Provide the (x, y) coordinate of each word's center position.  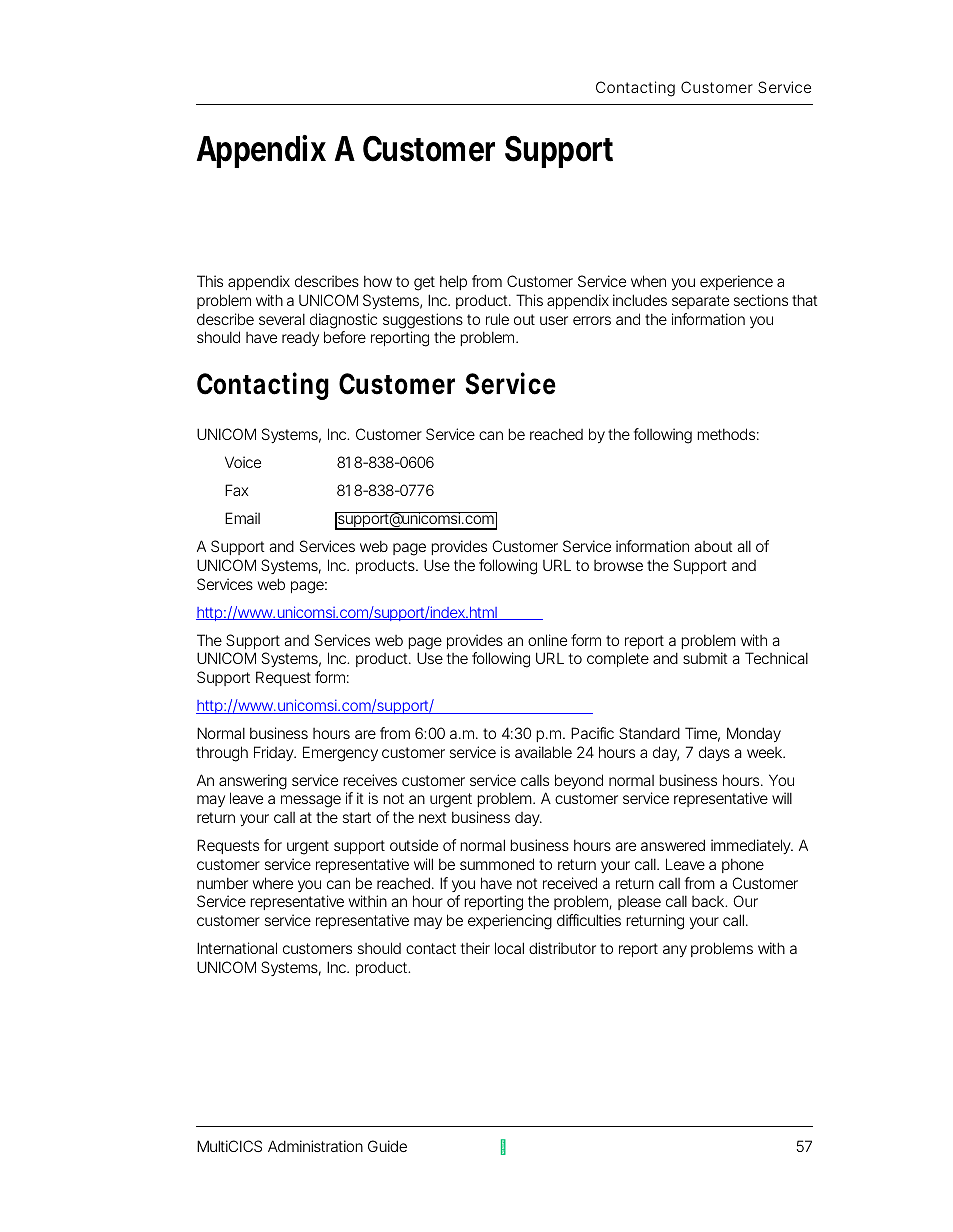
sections (761, 300)
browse (618, 565)
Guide (387, 1146)
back (709, 901)
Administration (315, 1146)
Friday (274, 753)
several (282, 319)
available (543, 752)
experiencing (510, 922)
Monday (754, 734)
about (713, 546)
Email (242, 518)
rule (497, 319)
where (273, 883)
